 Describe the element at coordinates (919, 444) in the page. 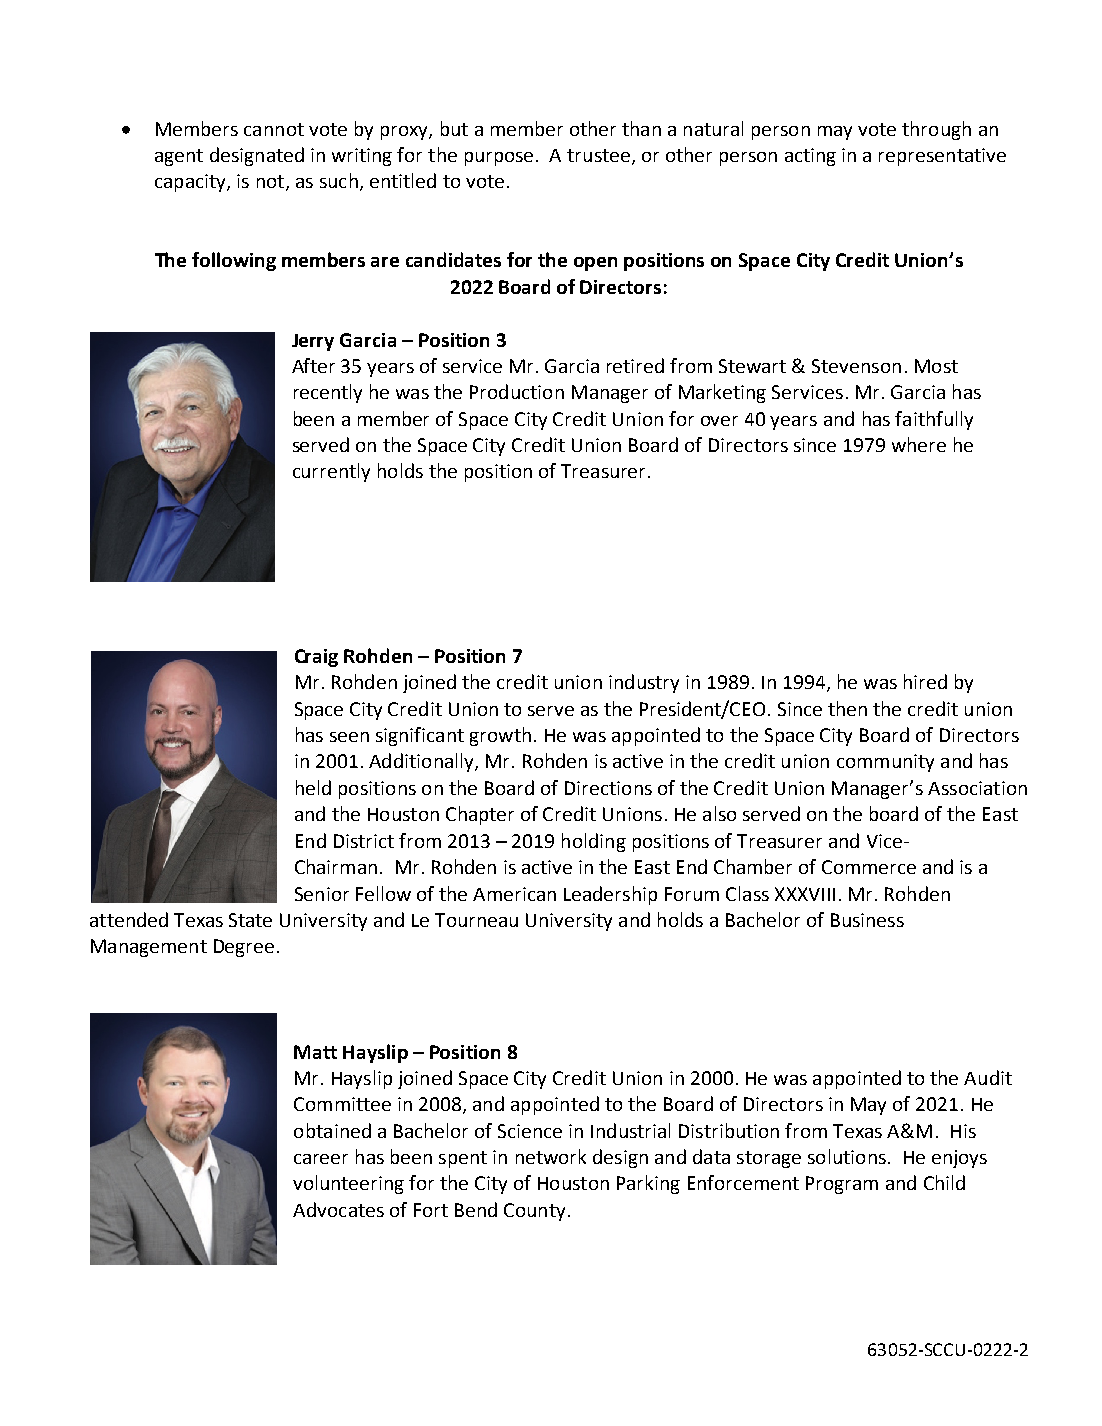

I see `where` at that location.
